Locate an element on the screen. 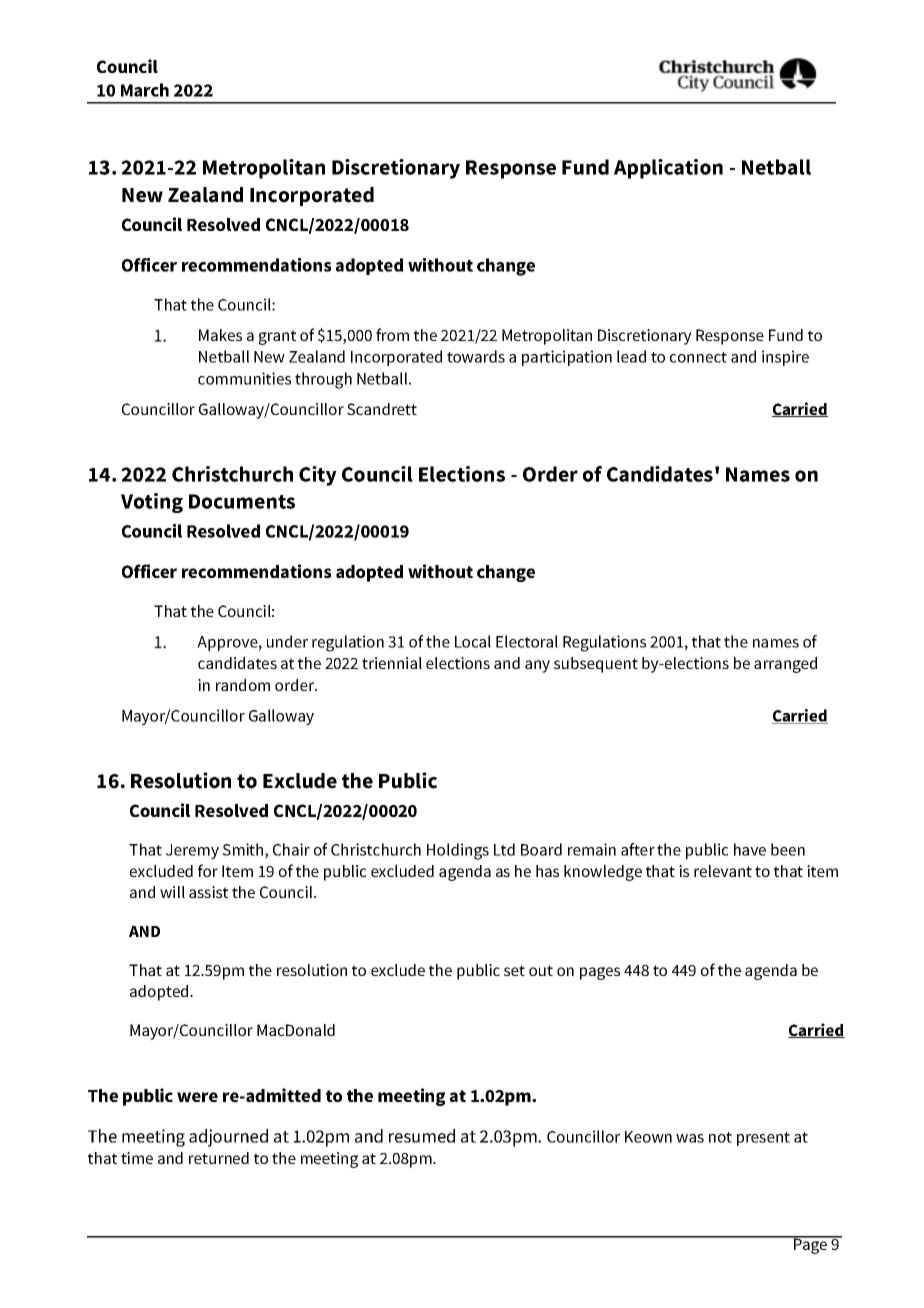 The width and height of the screenshot is (924, 1308). inspire is located at coordinates (785, 358).
